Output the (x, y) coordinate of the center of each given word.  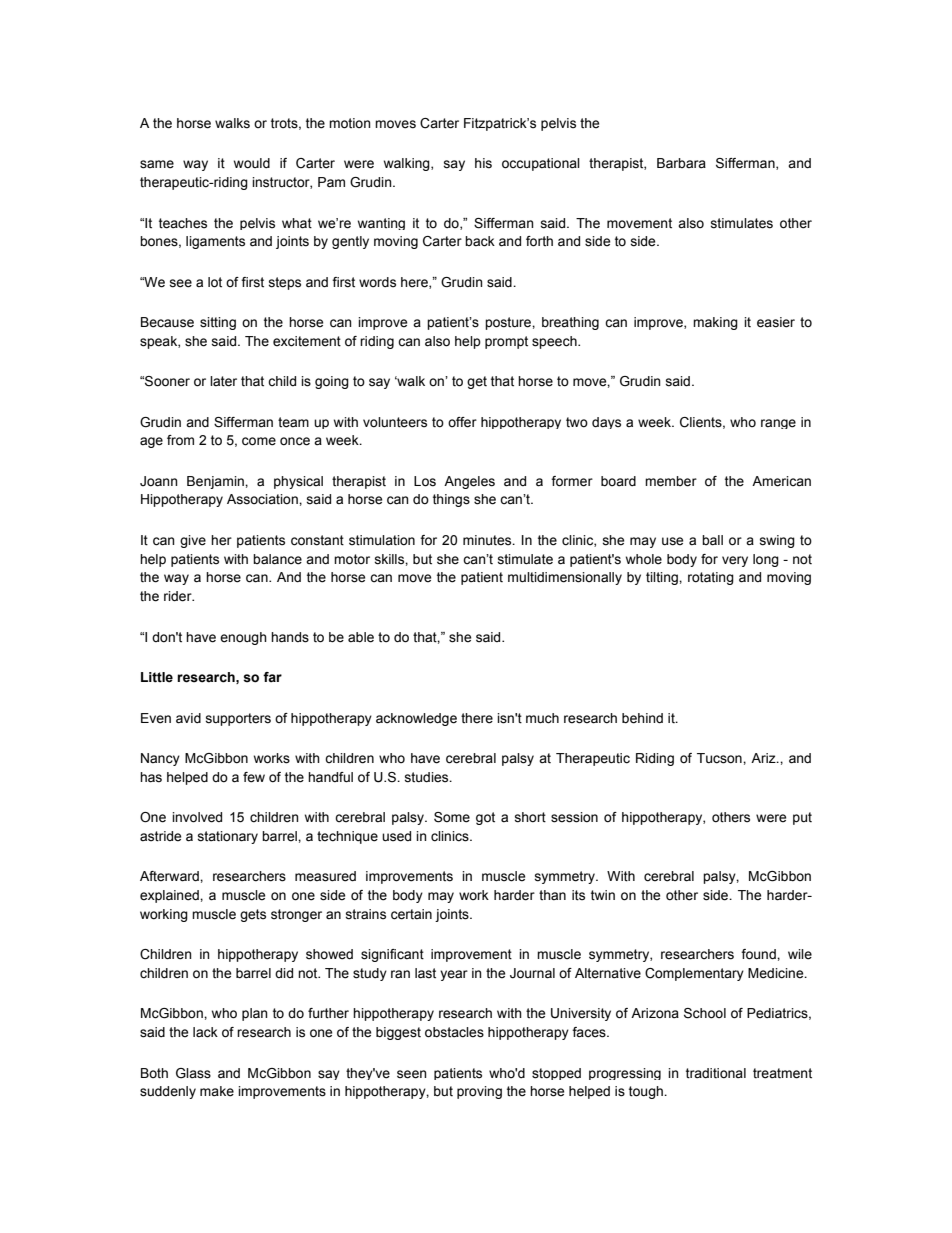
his (483, 163)
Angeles (469, 482)
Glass (193, 1073)
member (671, 481)
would (252, 163)
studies (428, 777)
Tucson (720, 758)
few (254, 777)
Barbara (681, 163)
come (259, 441)
